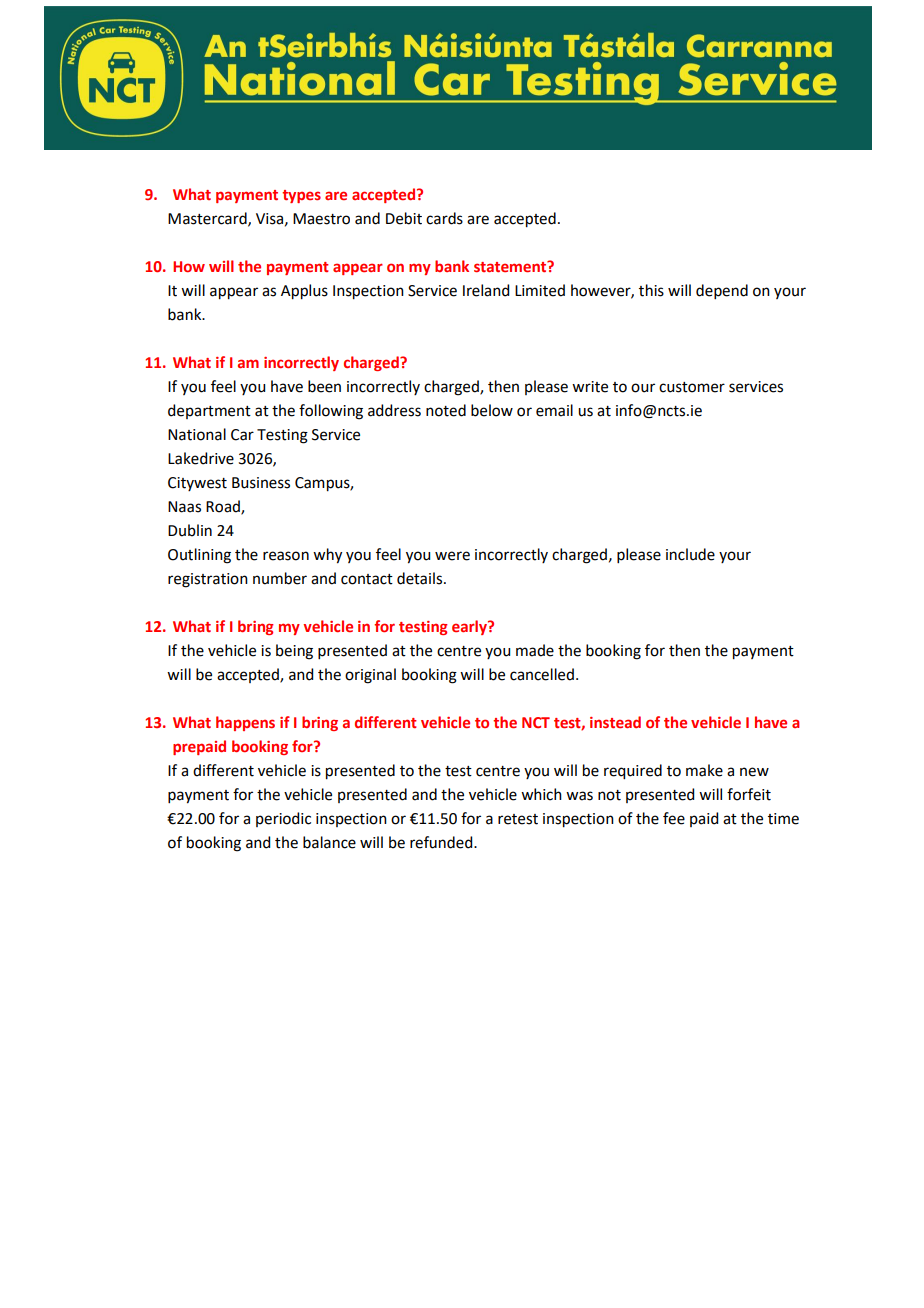 This image has width=924, height=1308. Describe the element at coordinates (722, 291) in the image. I see `depend` at that location.
